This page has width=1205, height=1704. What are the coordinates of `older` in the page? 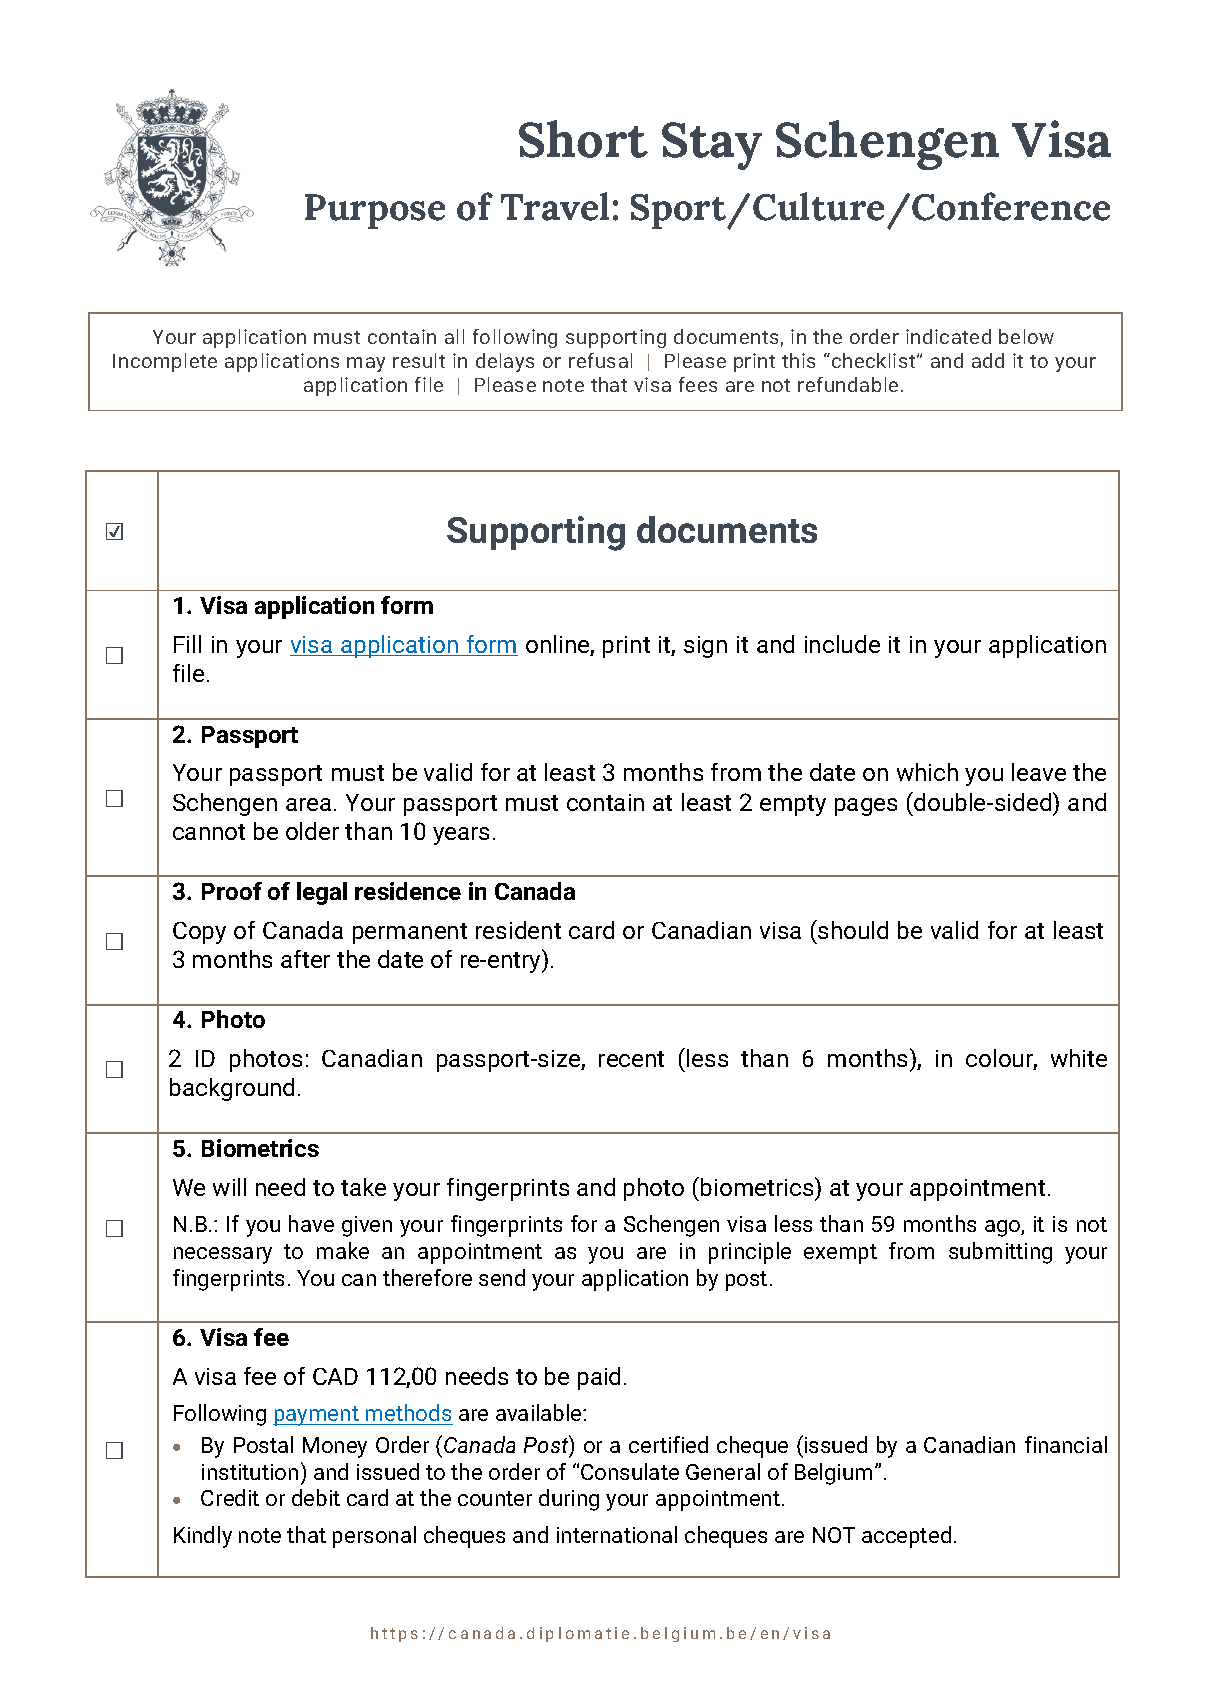 It's located at (312, 831).
